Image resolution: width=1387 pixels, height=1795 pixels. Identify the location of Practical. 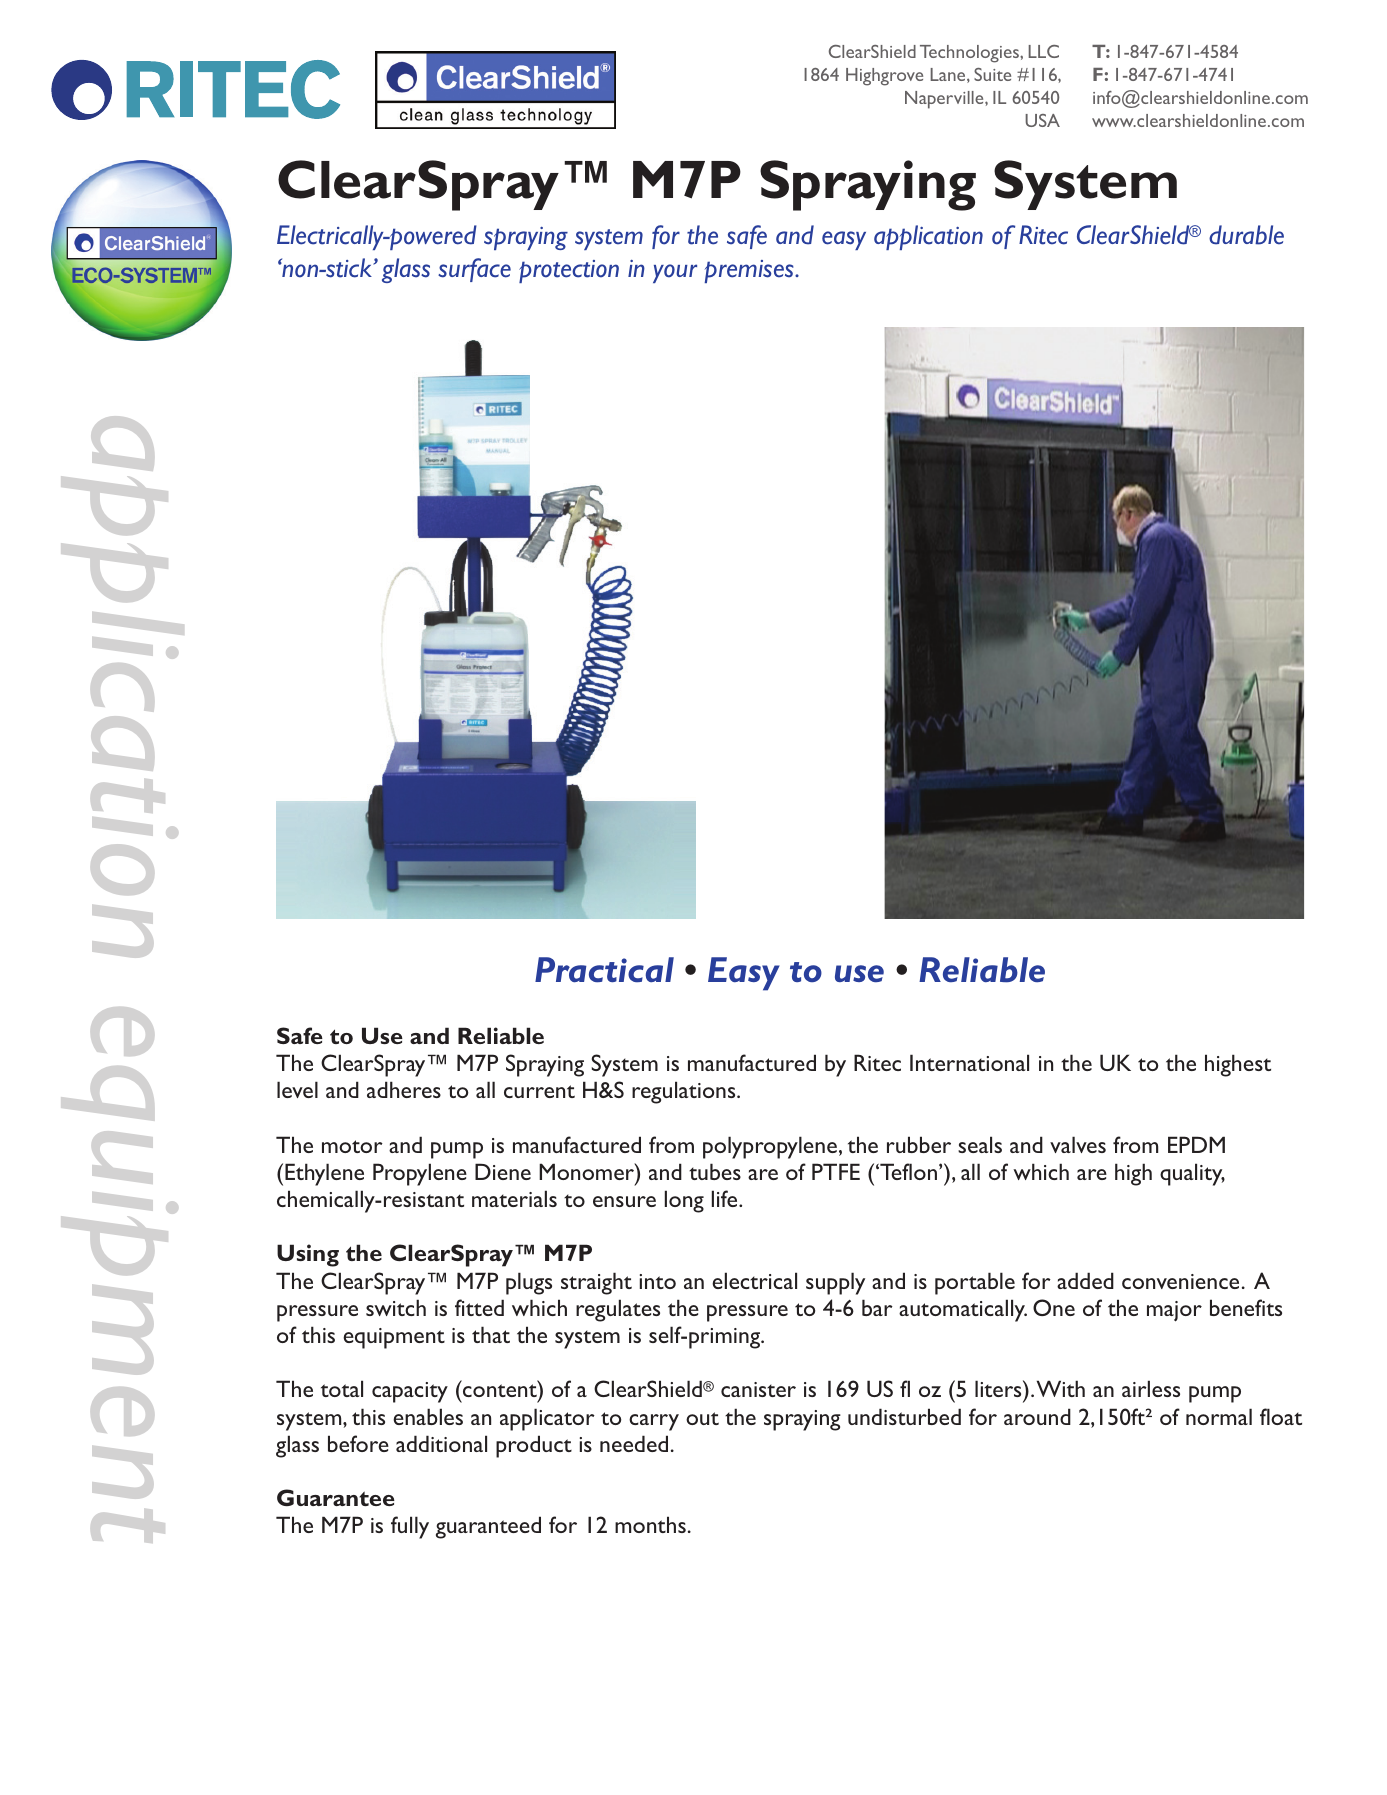
(604, 970).
